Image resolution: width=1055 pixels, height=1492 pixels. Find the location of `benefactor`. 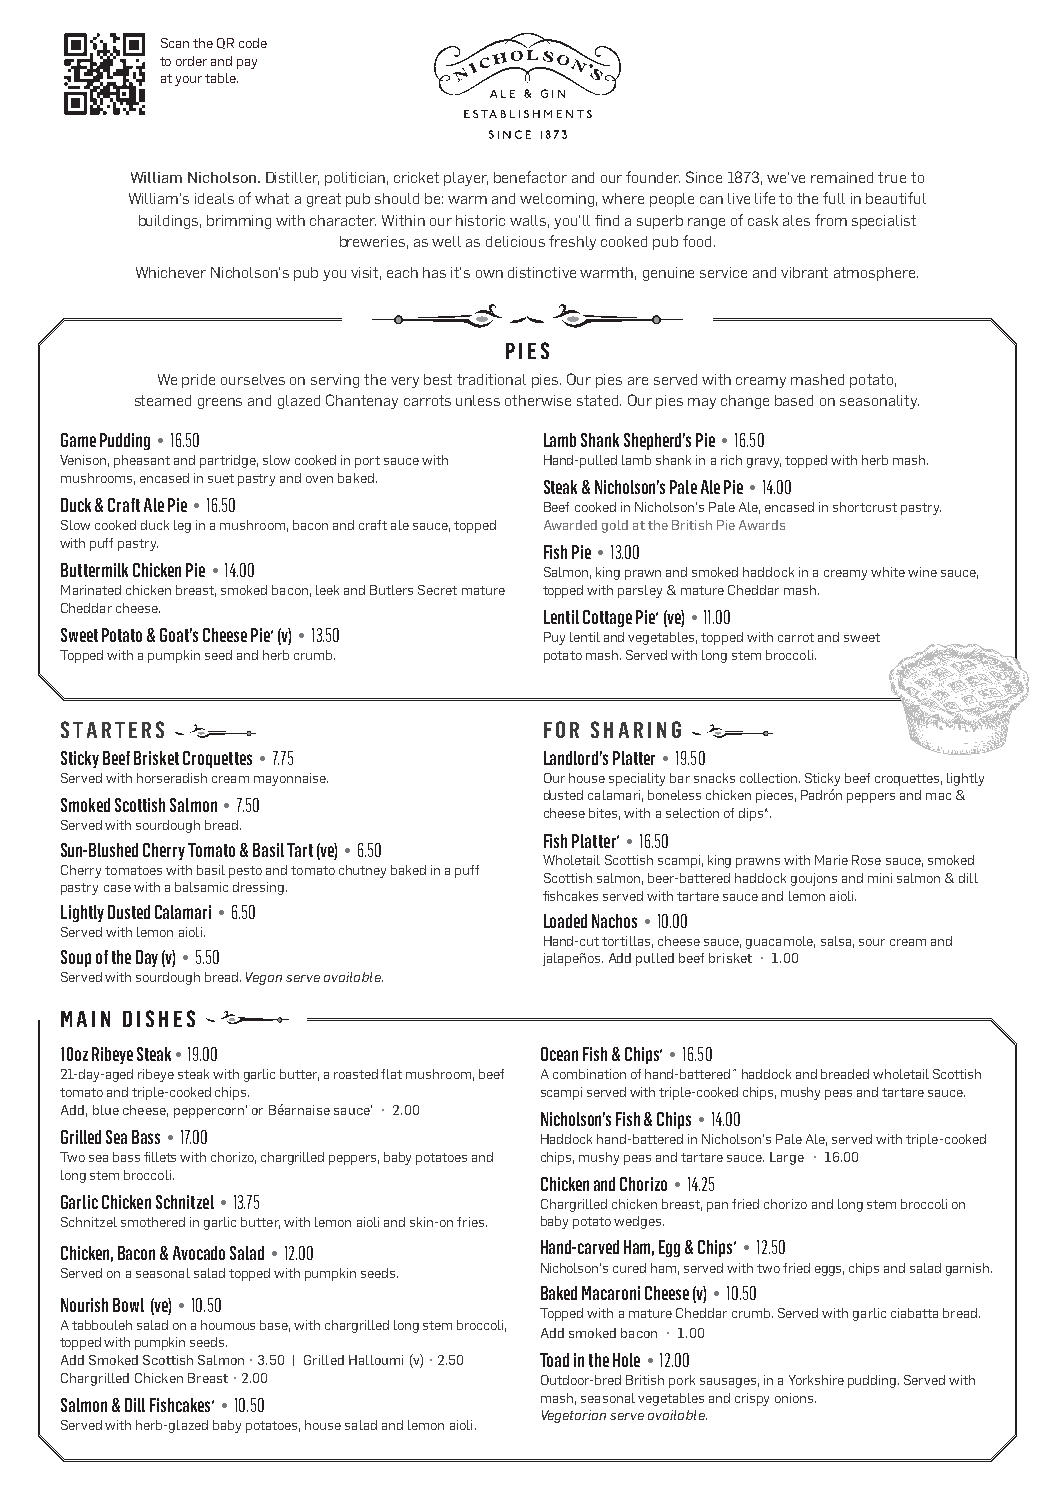

benefactor is located at coordinates (530, 177).
